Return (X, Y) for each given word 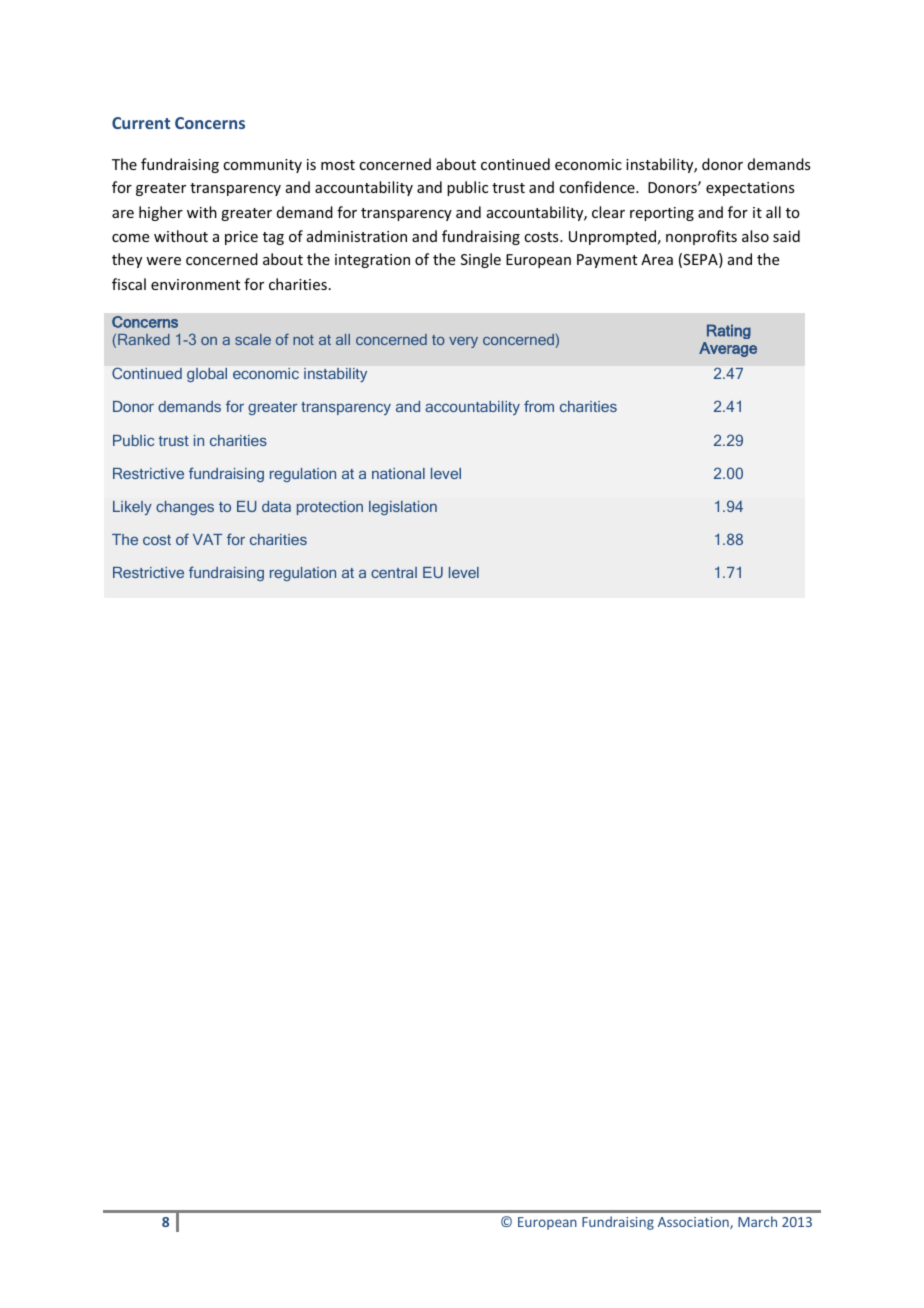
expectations (750, 189)
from (539, 406)
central (394, 572)
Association (694, 1223)
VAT (207, 539)
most (338, 165)
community (262, 166)
